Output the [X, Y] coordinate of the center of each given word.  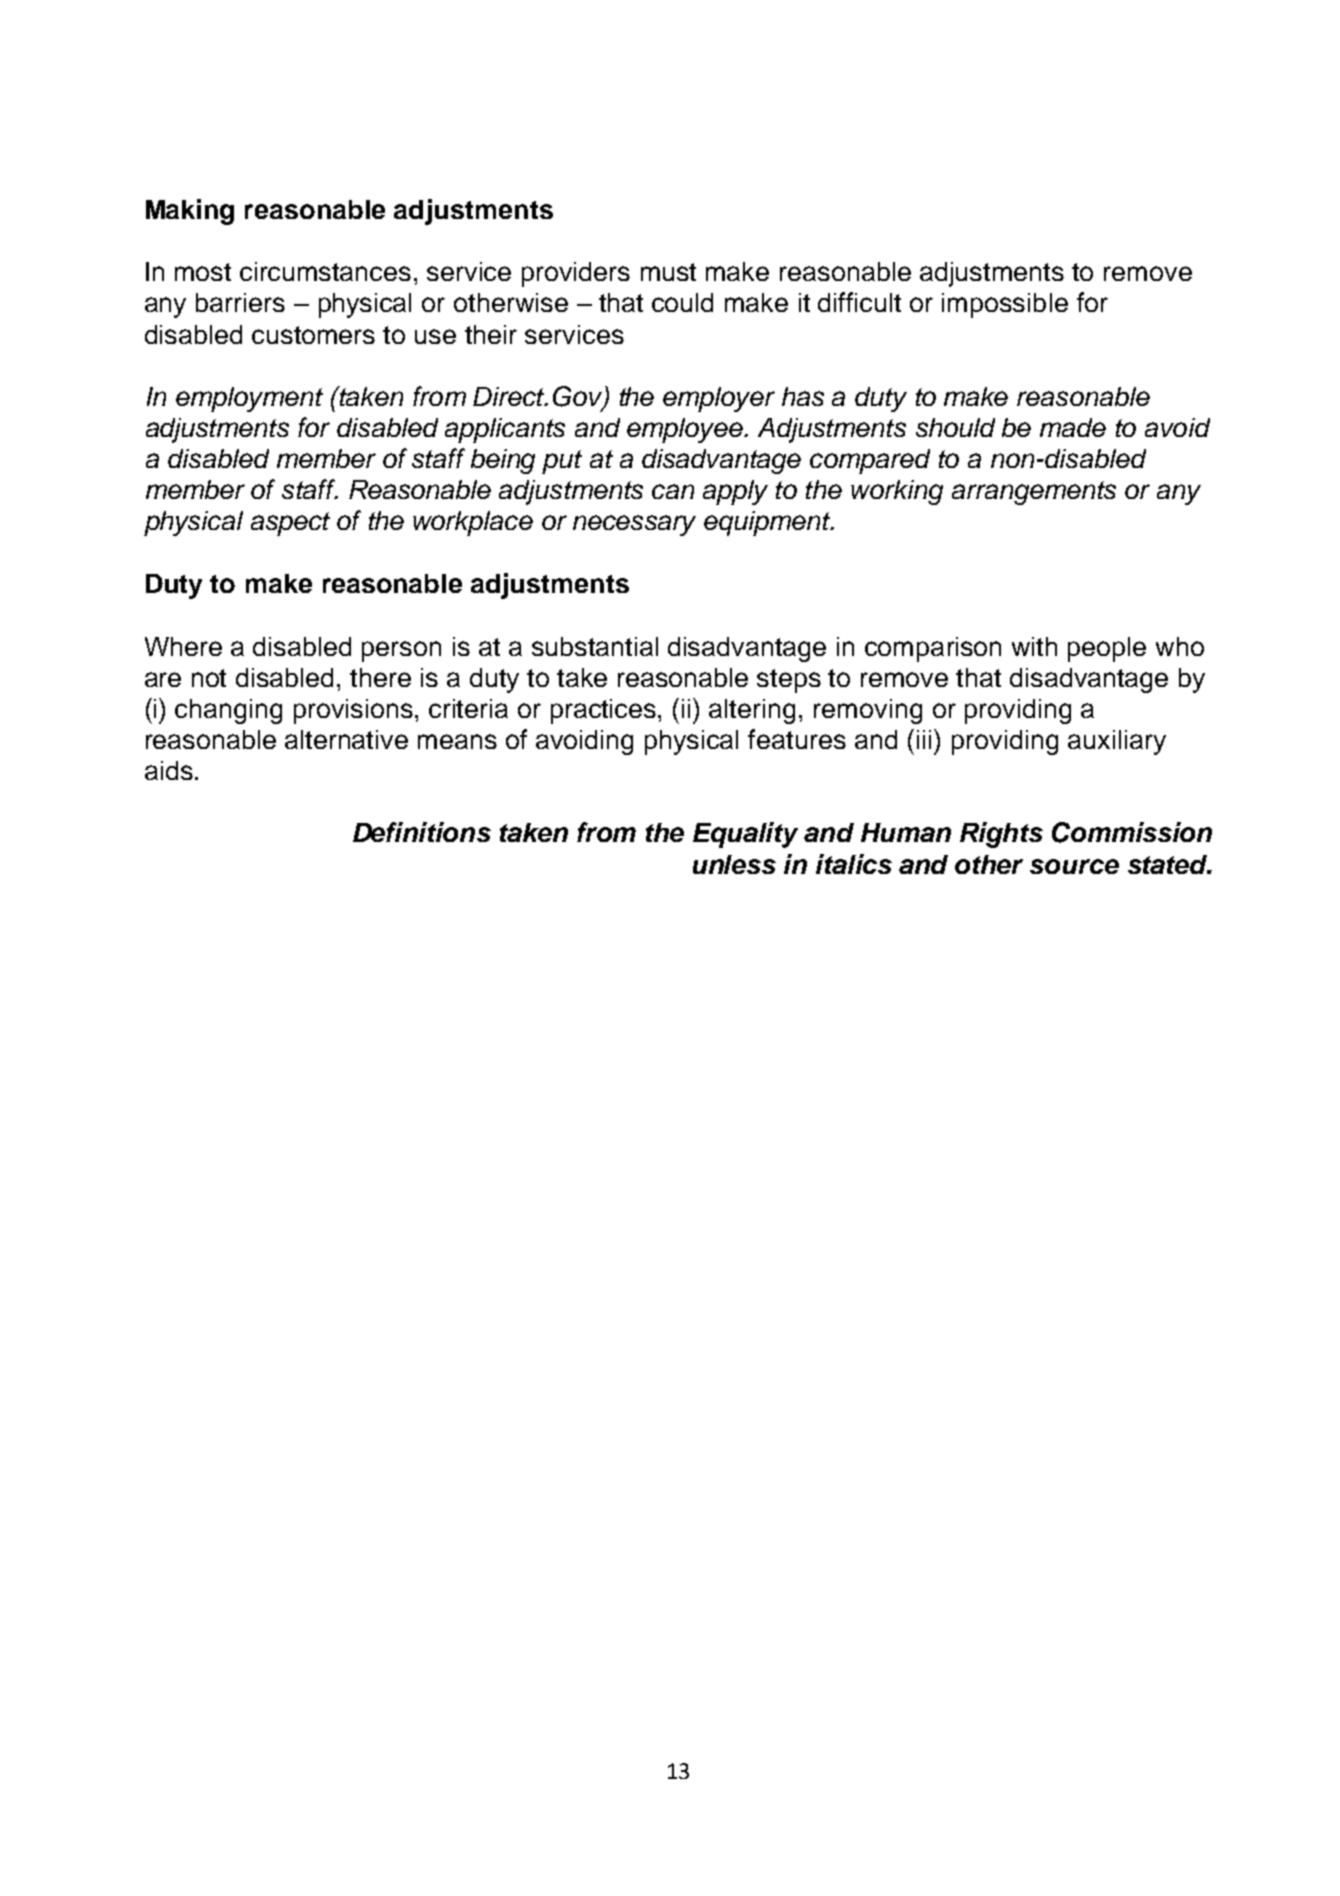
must [668, 272]
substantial [595, 646]
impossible [1005, 305]
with [1034, 646]
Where [183, 646]
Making [190, 212]
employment [249, 399]
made [1073, 427]
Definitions [422, 832]
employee [686, 430]
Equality [745, 835]
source [1074, 866]
